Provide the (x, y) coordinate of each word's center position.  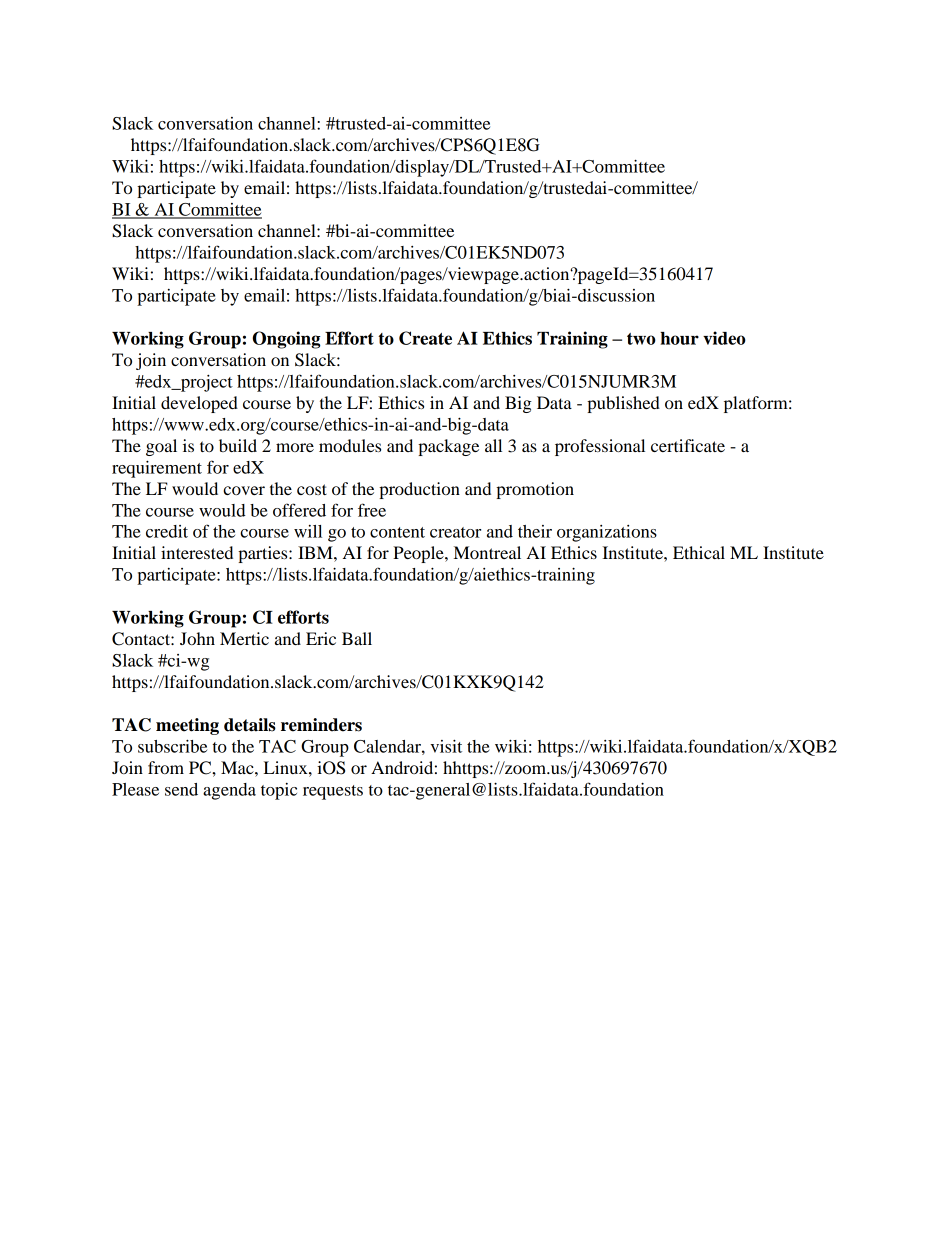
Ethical (699, 552)
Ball (357, 638)
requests (333, 792)
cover (244, 490)
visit (446, 746)
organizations (607, 533)
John (197, 638)
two (641, 339)
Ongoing (286, 340)
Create (425, 338)
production (419, 490)
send (181, 789)
